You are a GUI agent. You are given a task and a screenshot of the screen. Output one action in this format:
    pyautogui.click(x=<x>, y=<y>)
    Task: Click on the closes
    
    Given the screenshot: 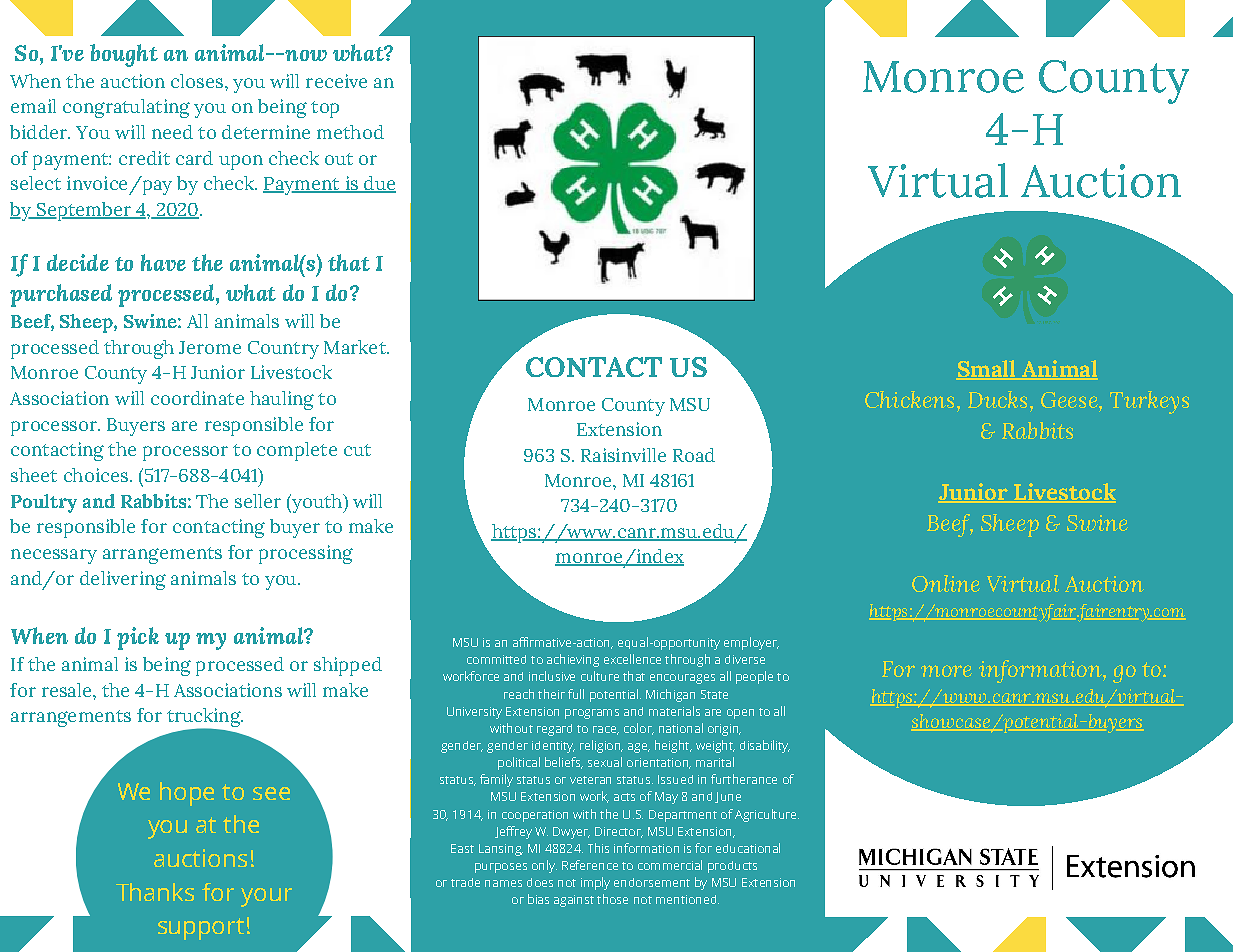 What is the action you would take?
    pyautogui.click(x=197, y=81)
